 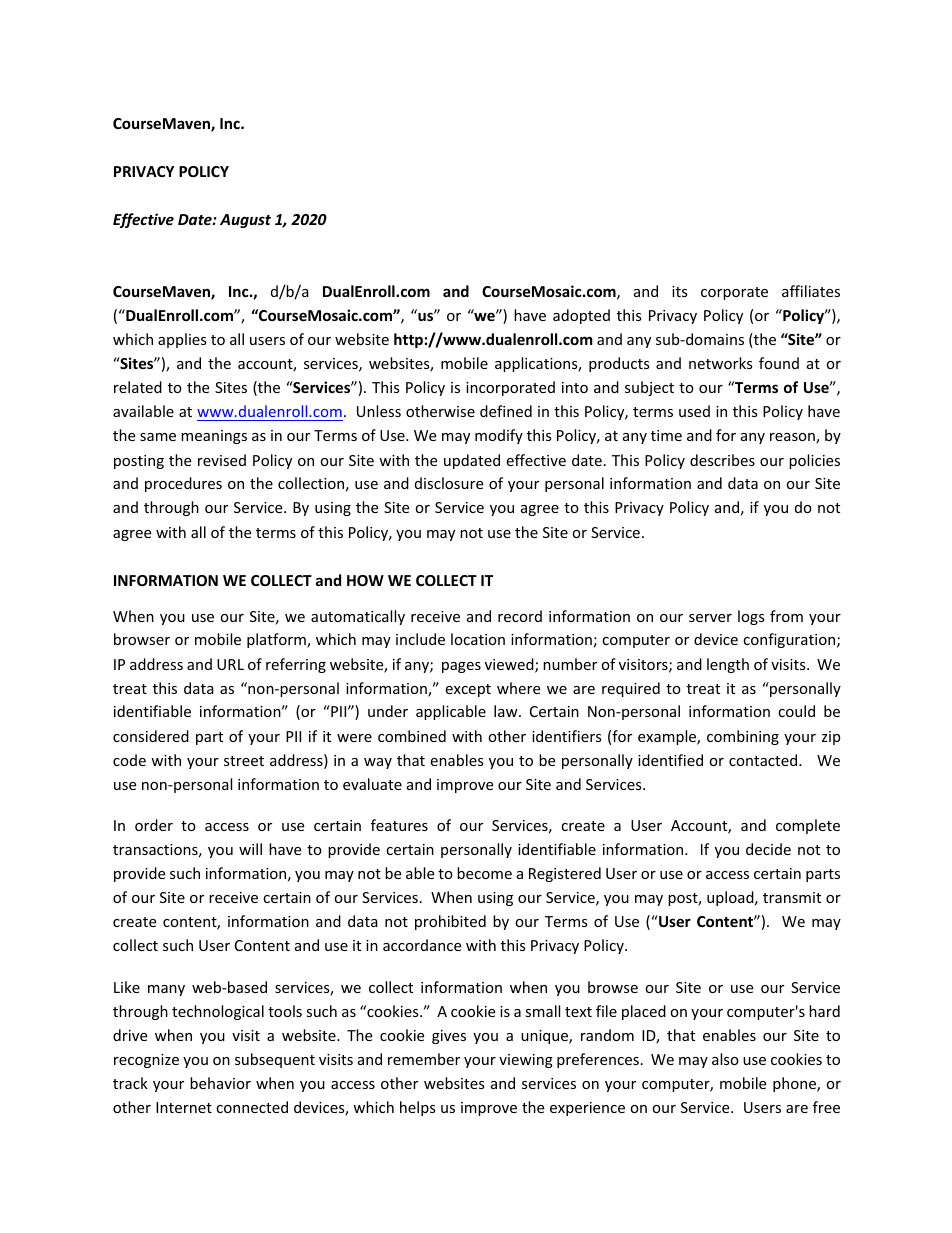 I want to click on viewing, so click(x=526, y=1061).
